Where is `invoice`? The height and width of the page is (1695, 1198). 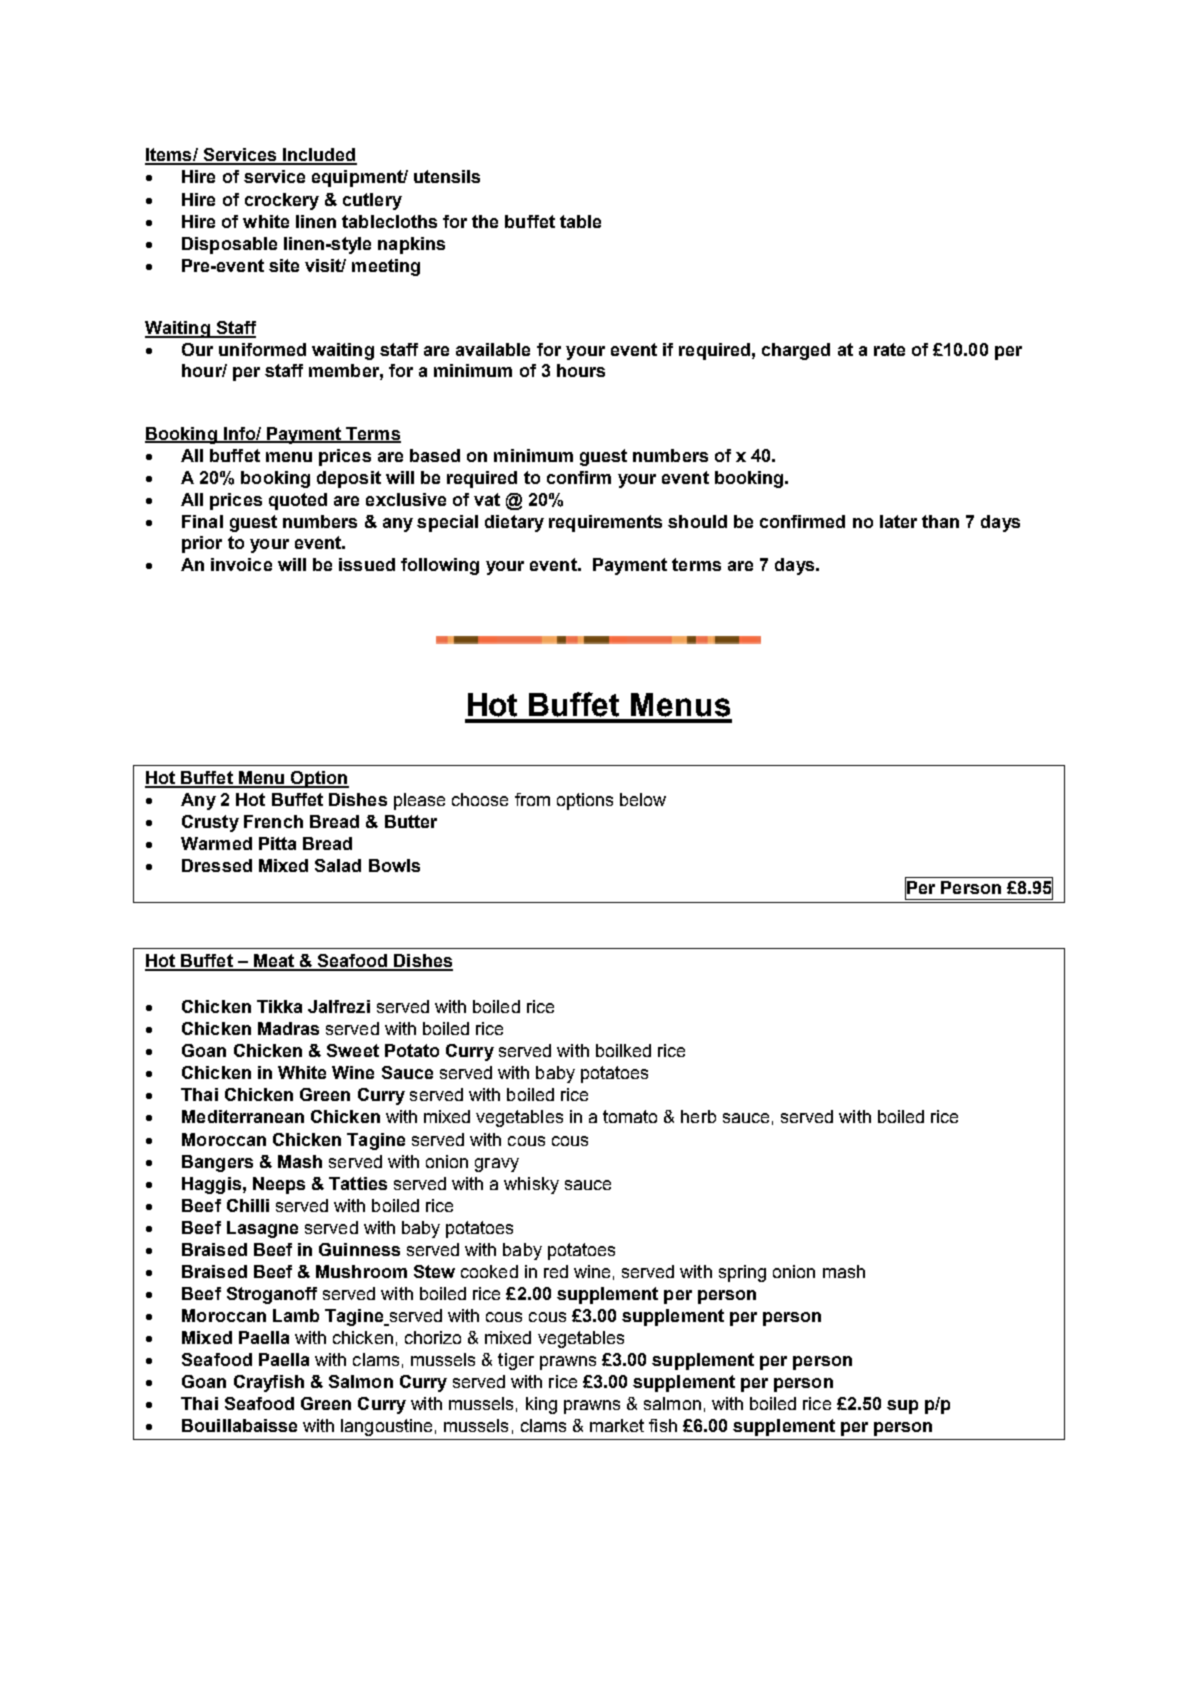 invoice is located at coordinates (241, 564).
